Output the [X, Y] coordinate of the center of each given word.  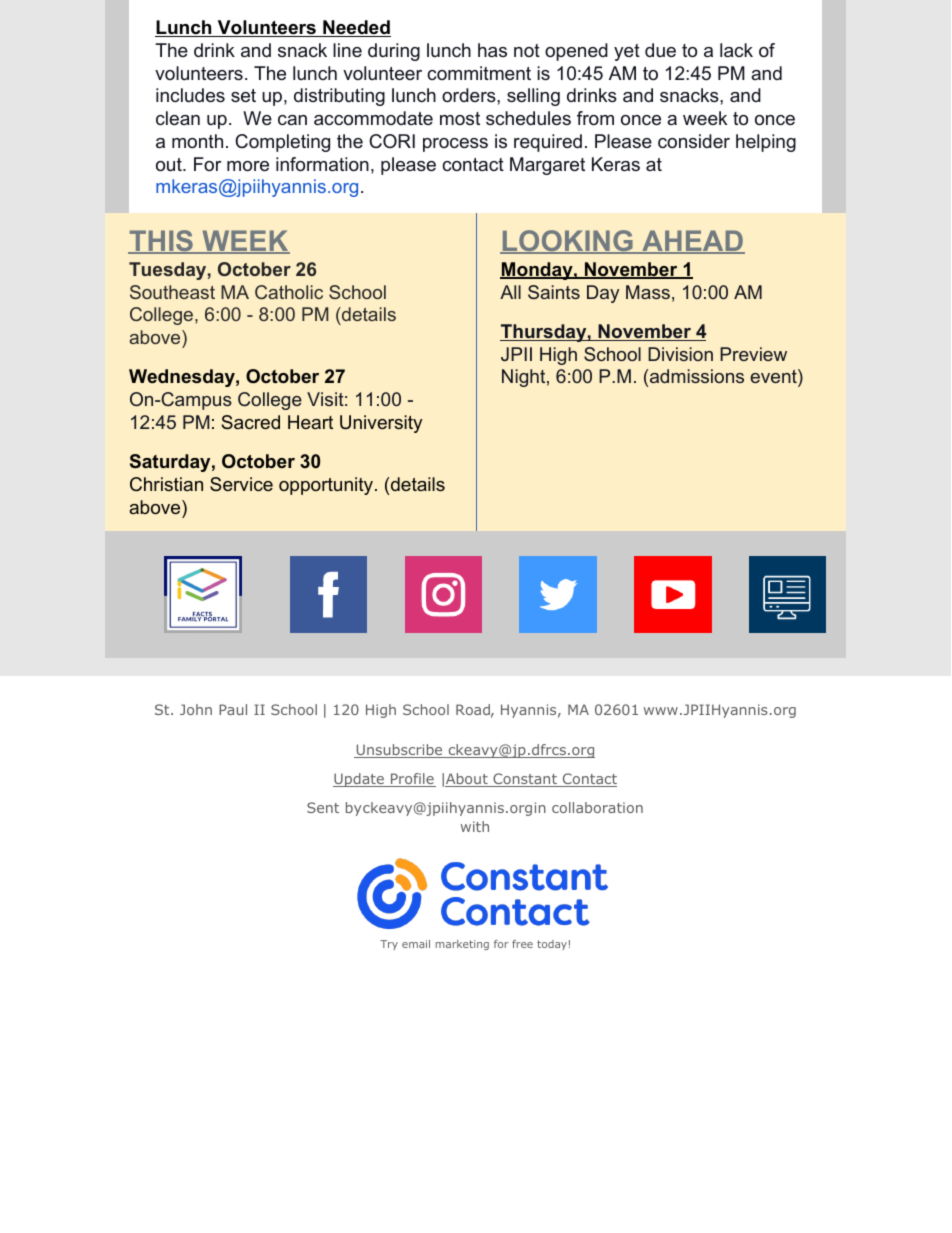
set [243, 95]
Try [389, 945]
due [660, 50]
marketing [462, 945]
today [552, 945]
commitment [479, 73]
